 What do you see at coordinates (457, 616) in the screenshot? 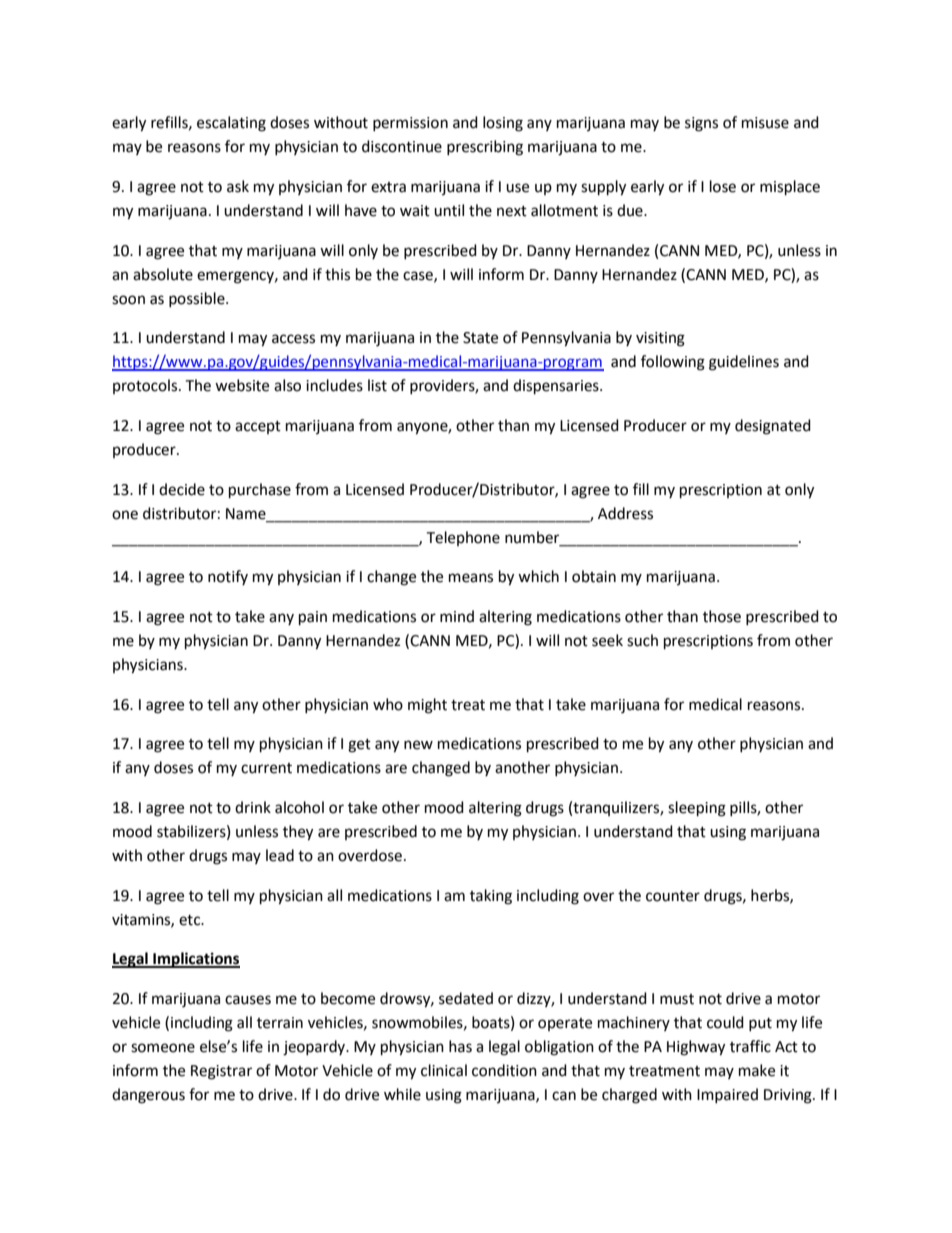
I see `mind` at bounding box center [457, 616].
